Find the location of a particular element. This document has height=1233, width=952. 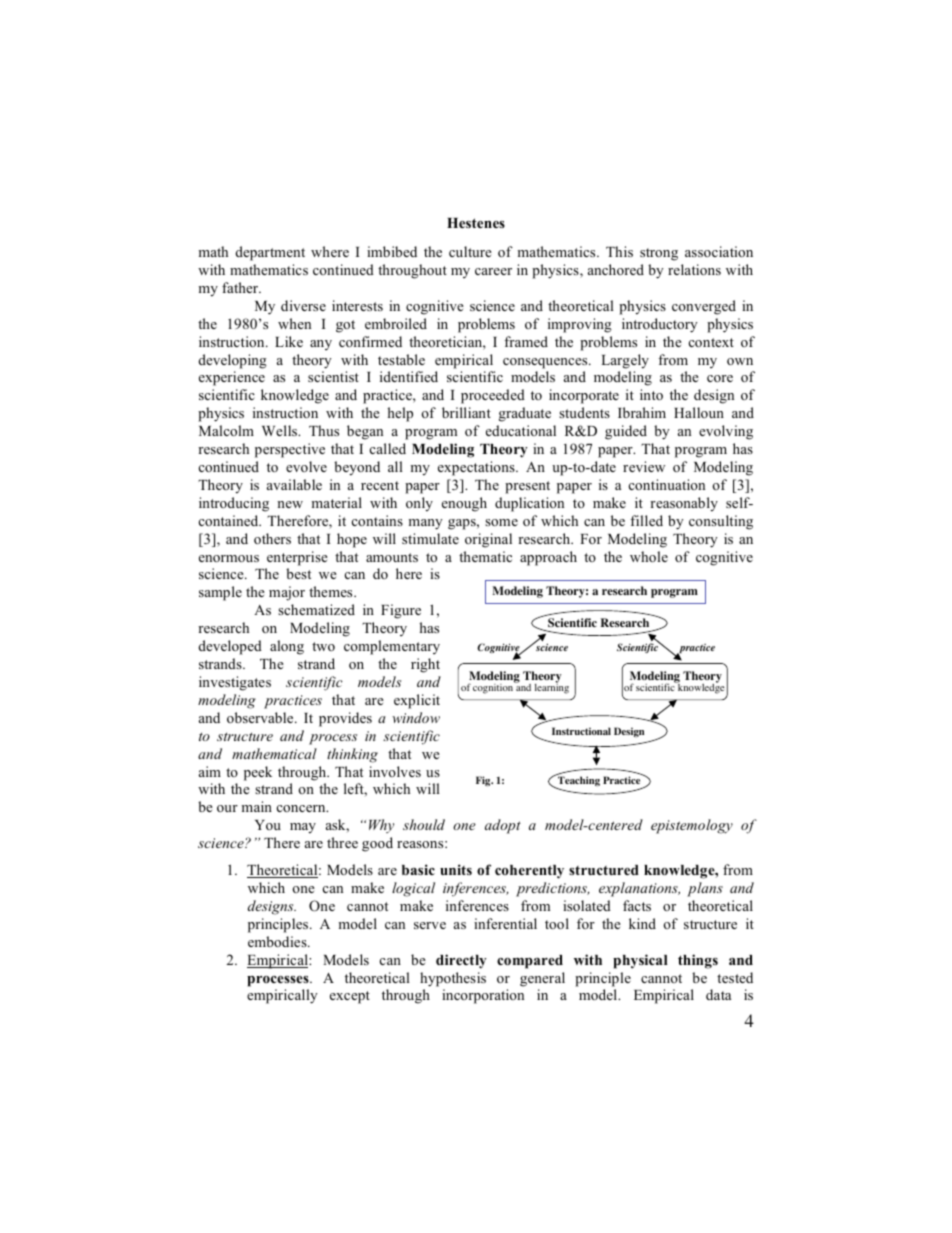

career is located at coordinates (493, 271).
